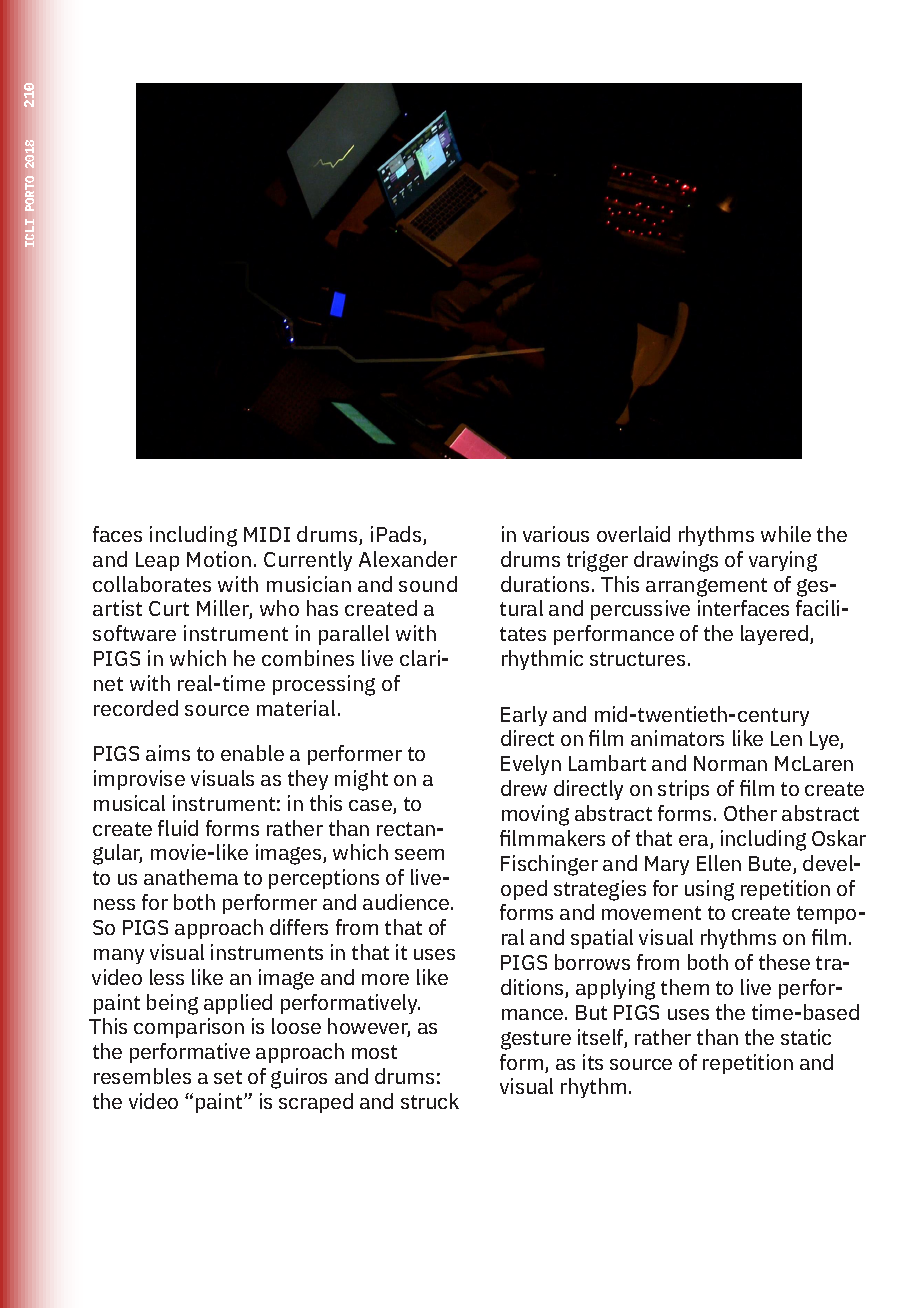 The image size is (924, 1308). Describe the element at coordinates (299, 927) in the document. I see `differs` at that location.
